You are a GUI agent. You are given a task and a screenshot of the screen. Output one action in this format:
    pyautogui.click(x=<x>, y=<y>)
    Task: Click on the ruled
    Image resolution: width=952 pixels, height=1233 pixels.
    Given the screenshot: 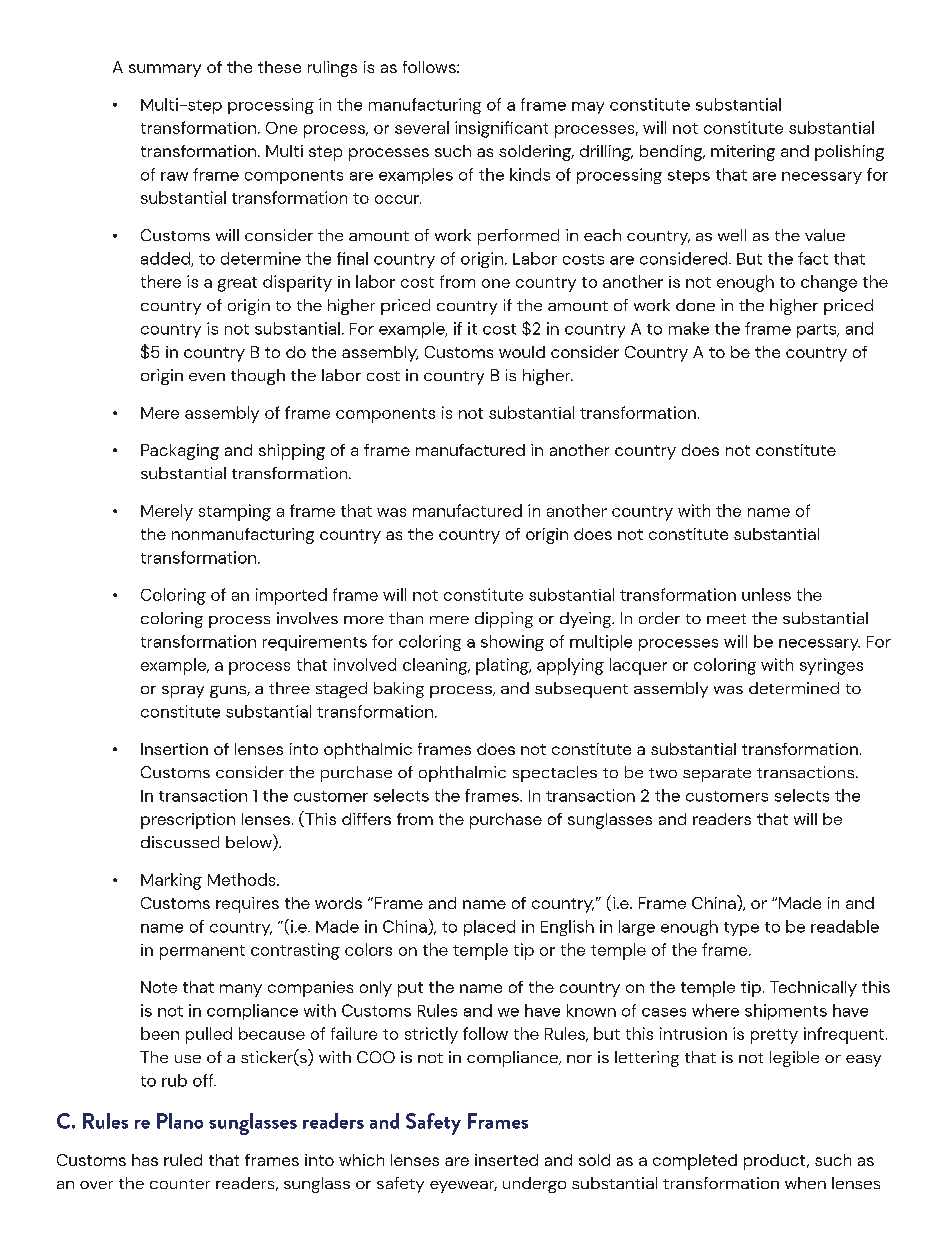 What is the action you would take?
    pyautogui.click(x=183, y=1160)
